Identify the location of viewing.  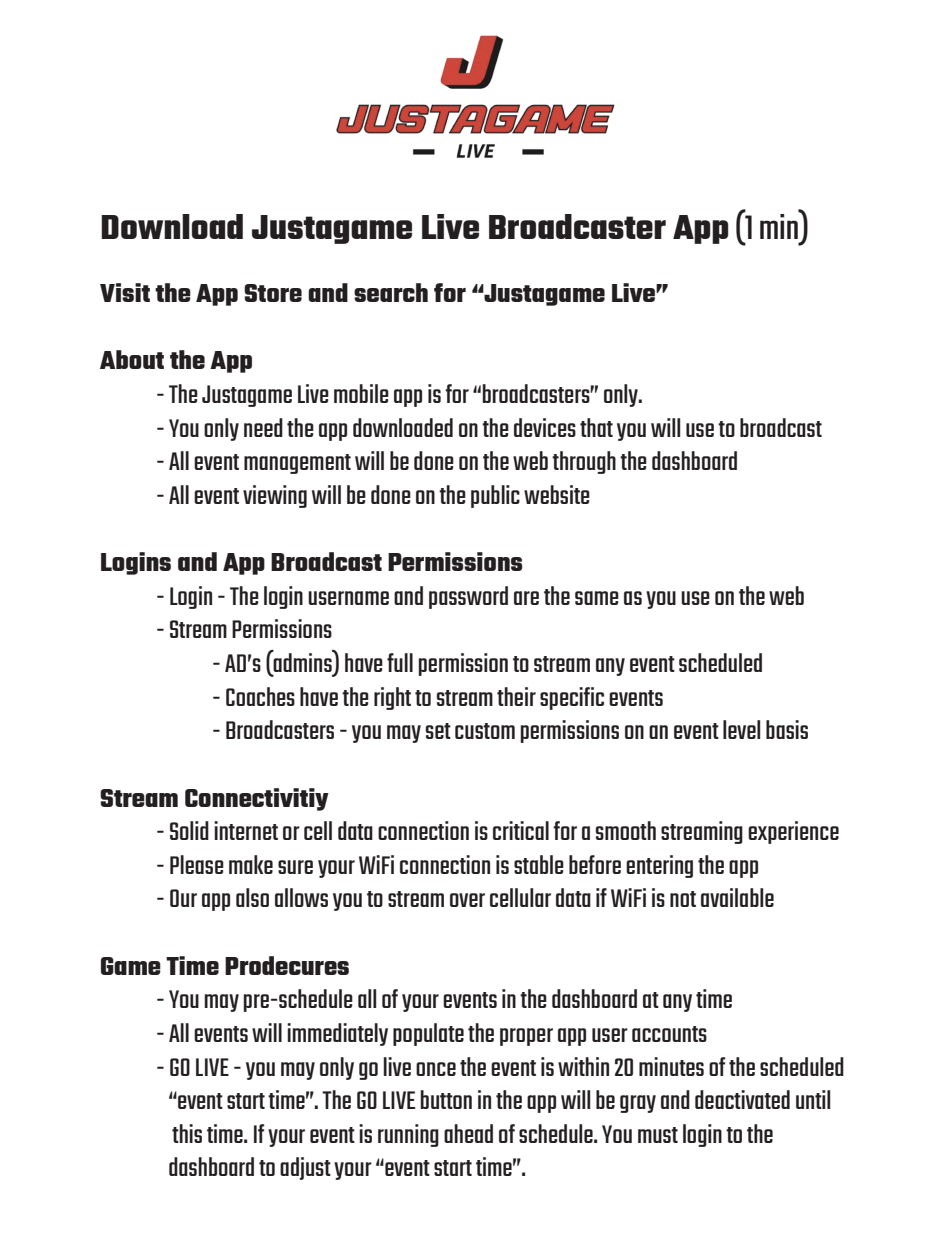
(275, 496).
